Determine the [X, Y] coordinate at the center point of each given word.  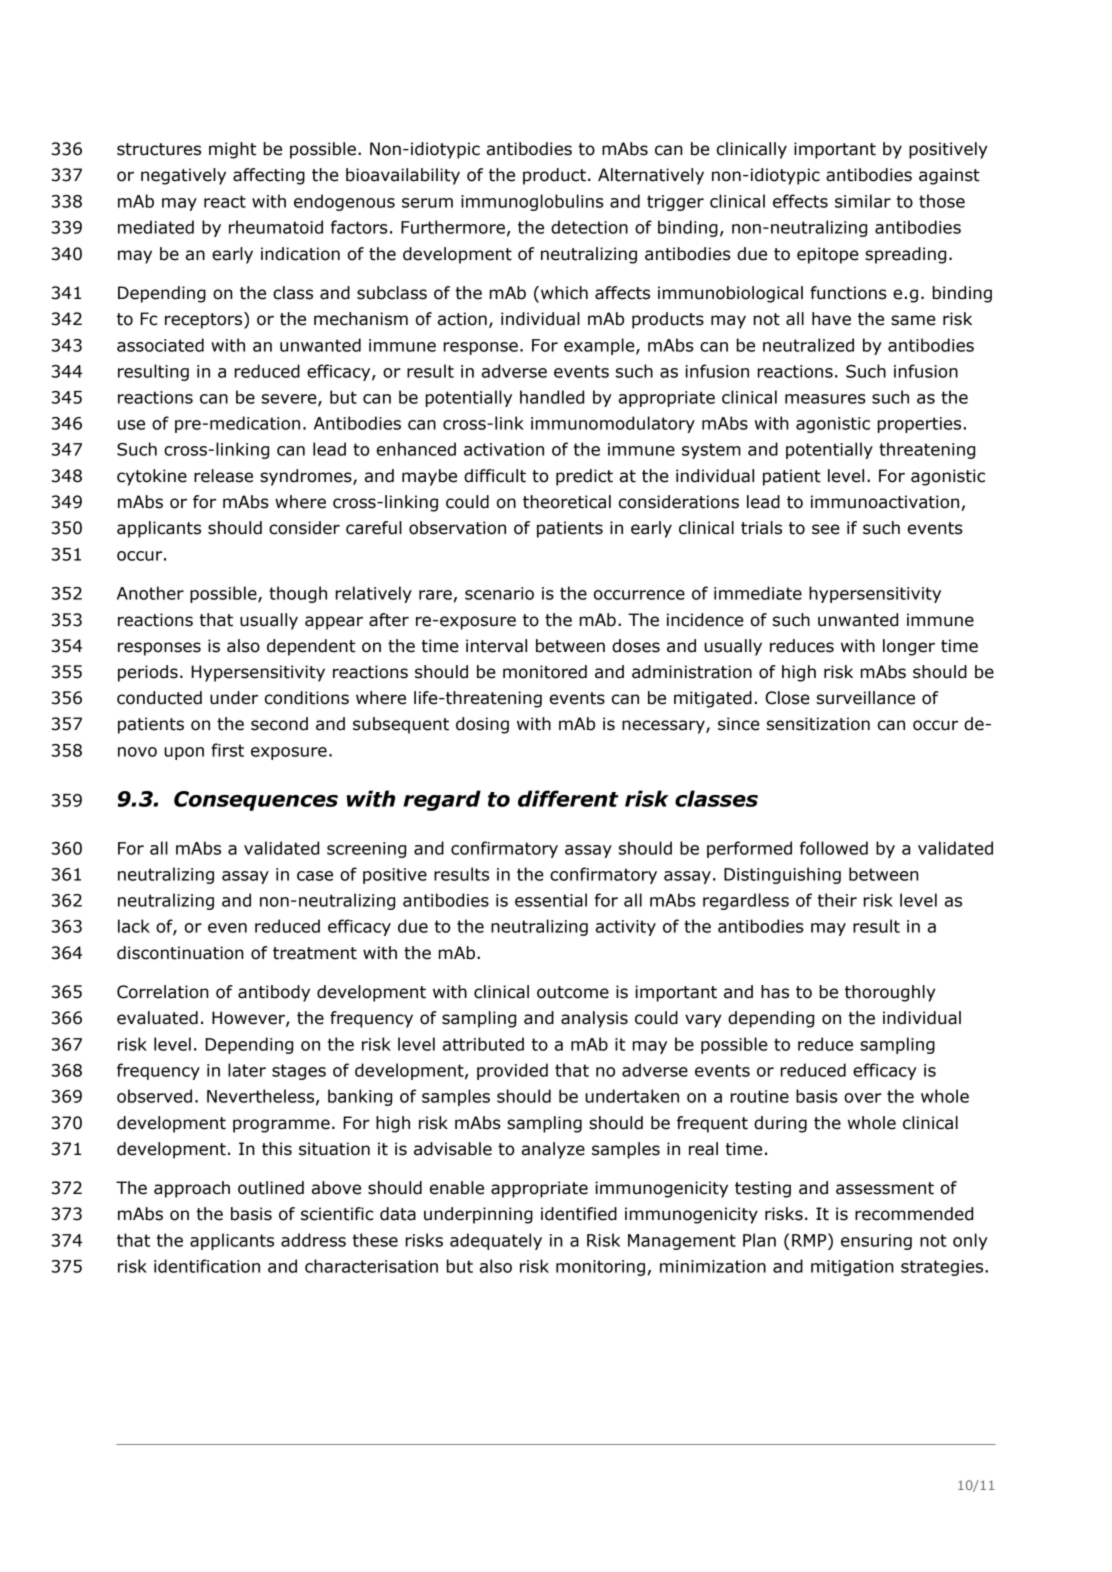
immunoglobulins [532, 202]
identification [207, 1266]
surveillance [866, 698]
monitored [545, 672]
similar [863, 201]
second [279, 724]
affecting [269, 176]
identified [579, 1214]
